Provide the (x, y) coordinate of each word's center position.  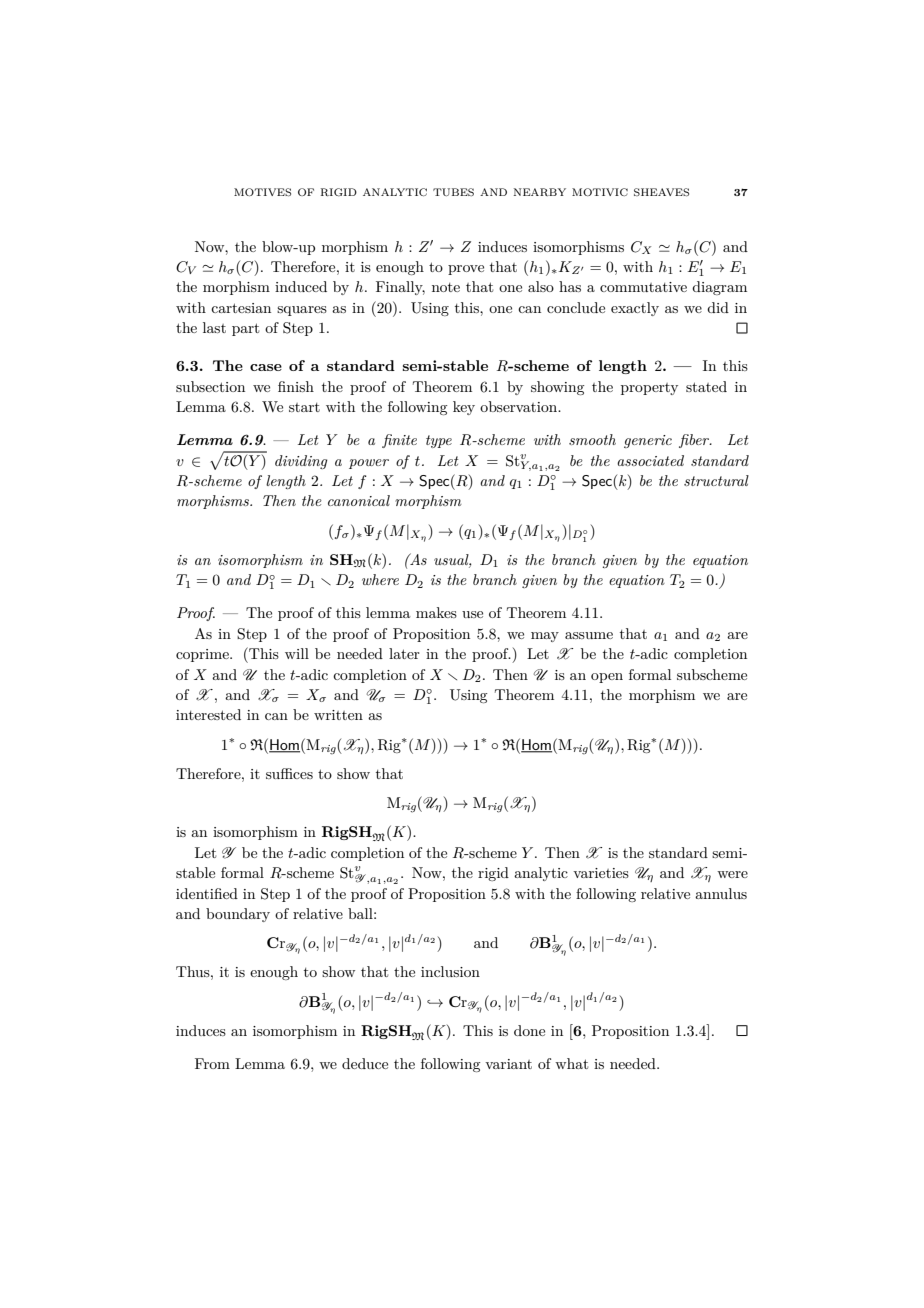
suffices (289, 773)
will (297, 653)
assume (589, 635)
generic (648, 441)
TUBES (453, 192)
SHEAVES (661, 192)
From (212, 1063)
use (472, 614)
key (464, 408)
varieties (601, 873)
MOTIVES (262, 192)
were (732, 874)
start (304, 407)
